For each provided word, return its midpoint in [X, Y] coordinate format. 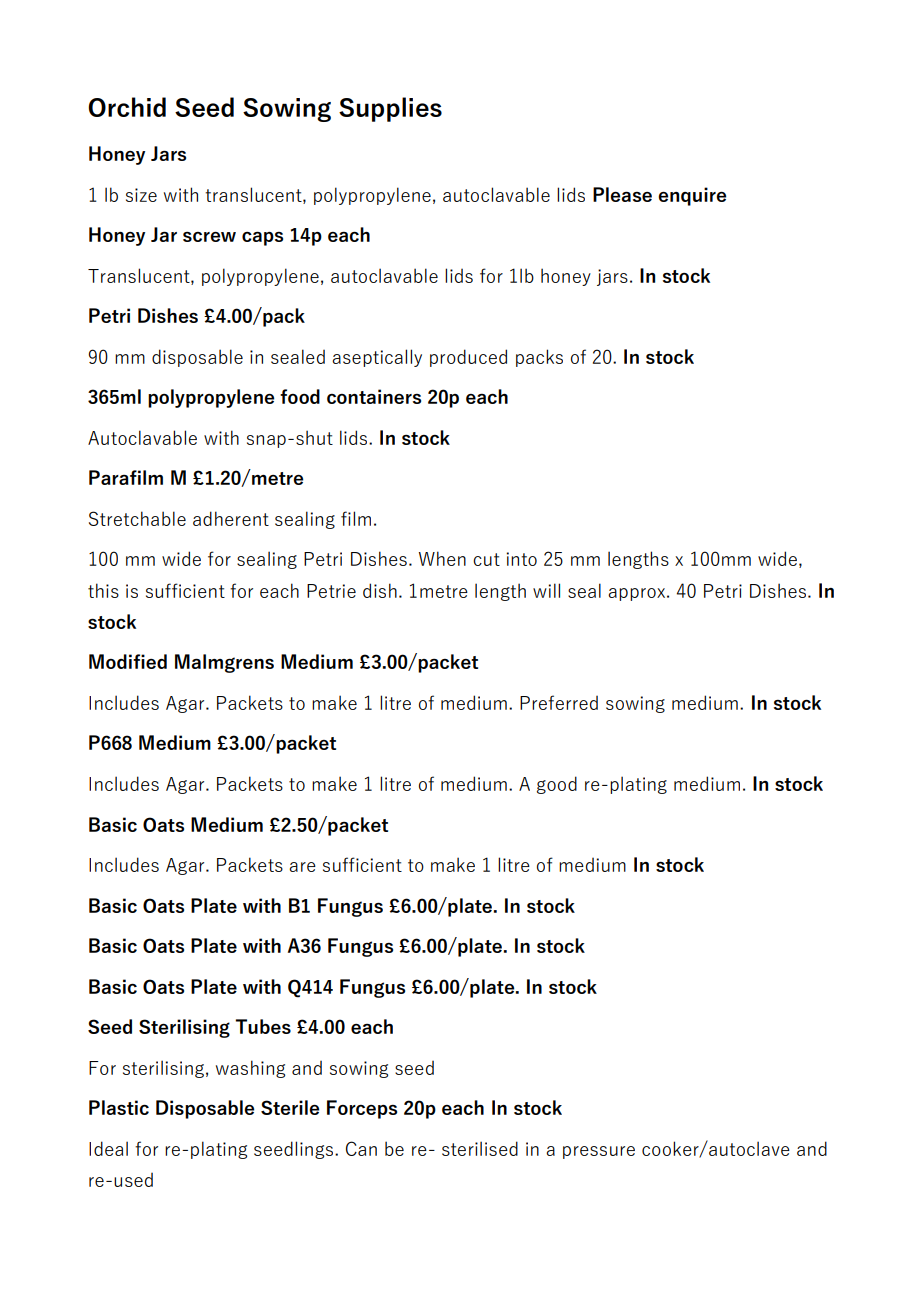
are [302, 867]
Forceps [362, 1109]
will [546, 590]
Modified [128, 661]
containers [374, 396]
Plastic [119, 1107]
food [300, 396]
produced [468, 358]
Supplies [390, 109]
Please [622, 194]
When [442, 558]
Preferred [559, 702]
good [557, 785]
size [141, 195]
